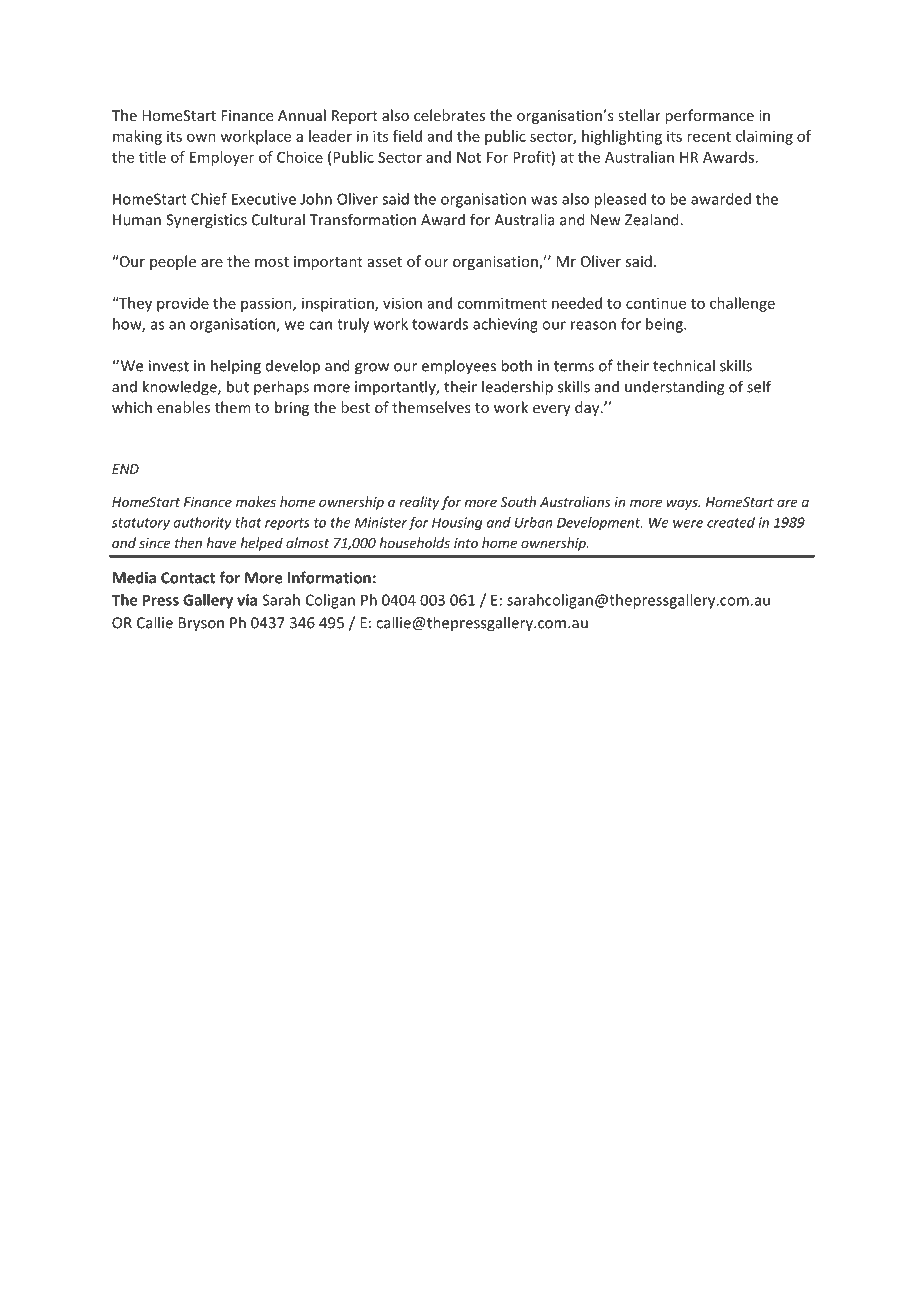  Describe the element at coordinates (459, 367) in the document. I see `employees` at that location.
